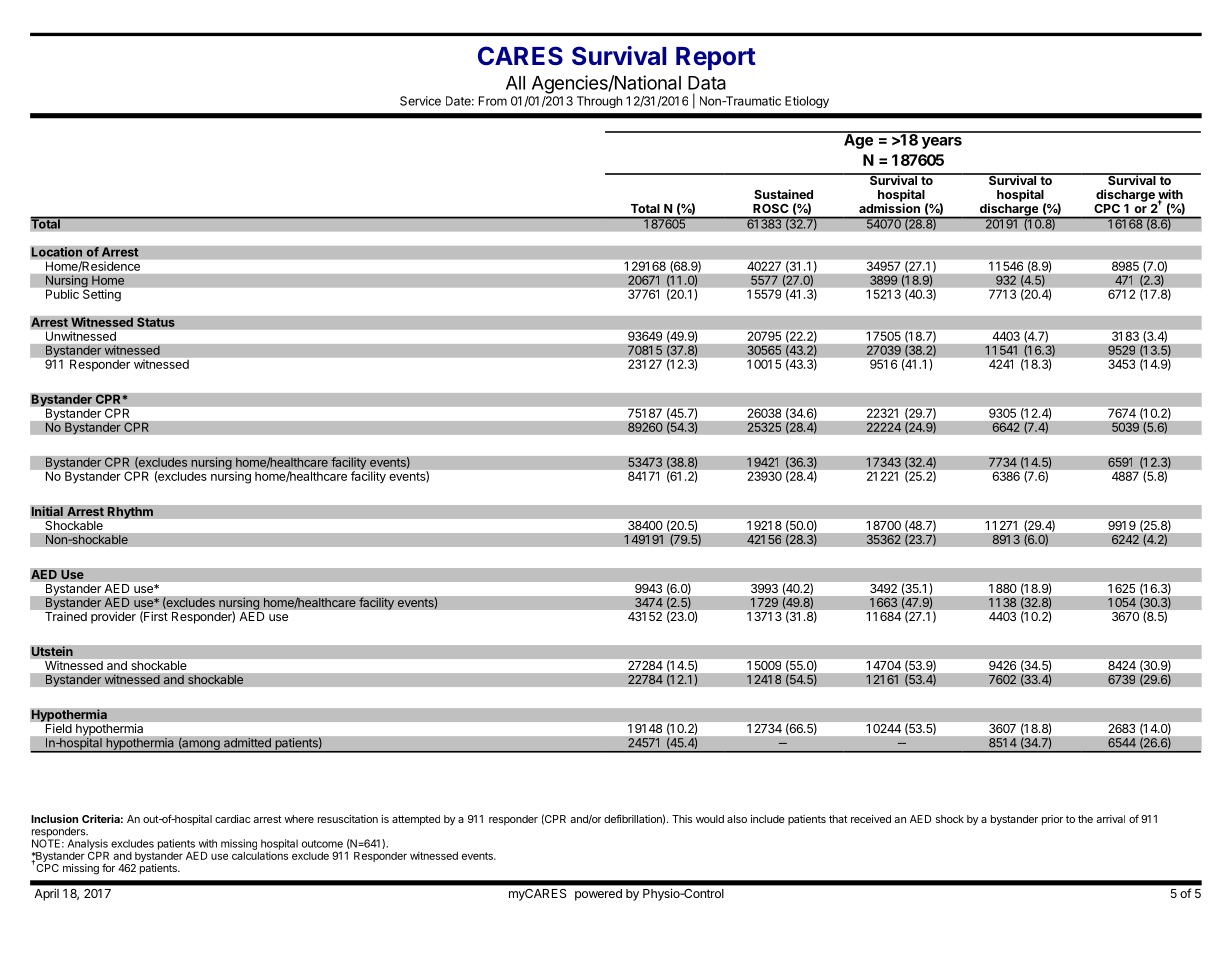 This page has height=953, width=1232. What do you see at coordinates (113, 617) in the page?
I see `provider` at bounding box center [113, 617].
